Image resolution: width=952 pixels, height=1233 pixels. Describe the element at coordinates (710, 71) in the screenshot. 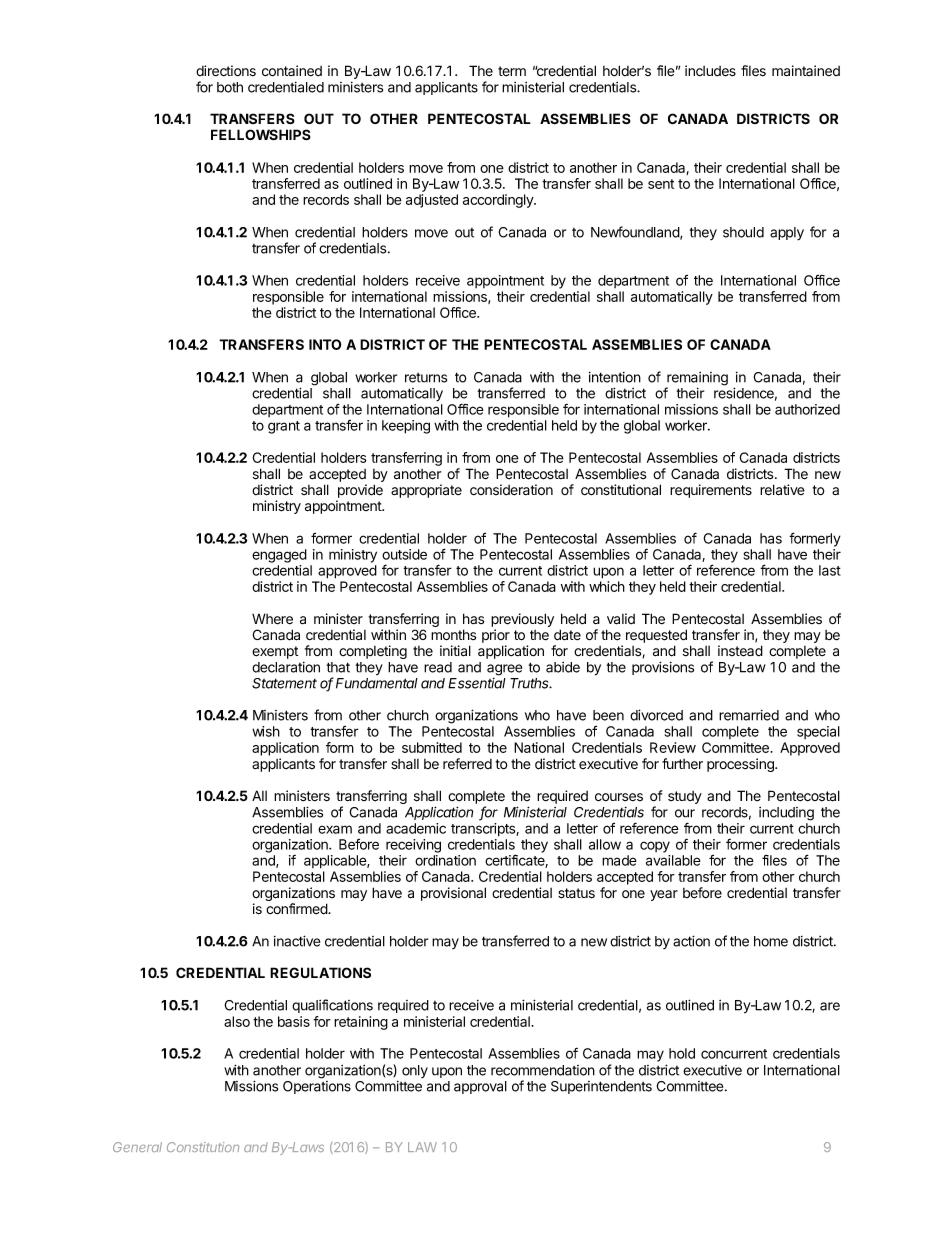

I see `includes` at that location.
